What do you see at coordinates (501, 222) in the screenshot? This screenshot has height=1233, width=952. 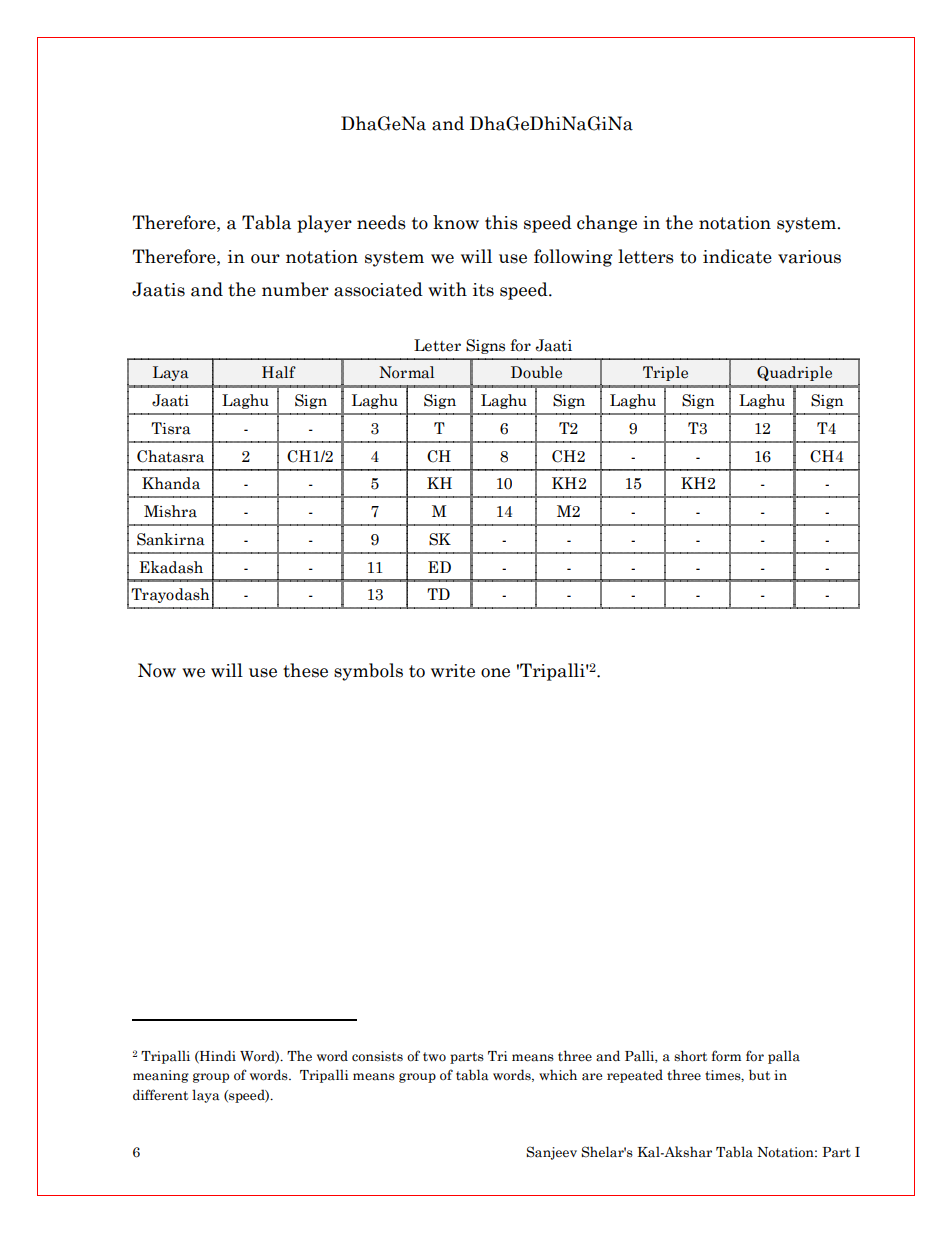 I see `this` at bounding box center [501, 222].
